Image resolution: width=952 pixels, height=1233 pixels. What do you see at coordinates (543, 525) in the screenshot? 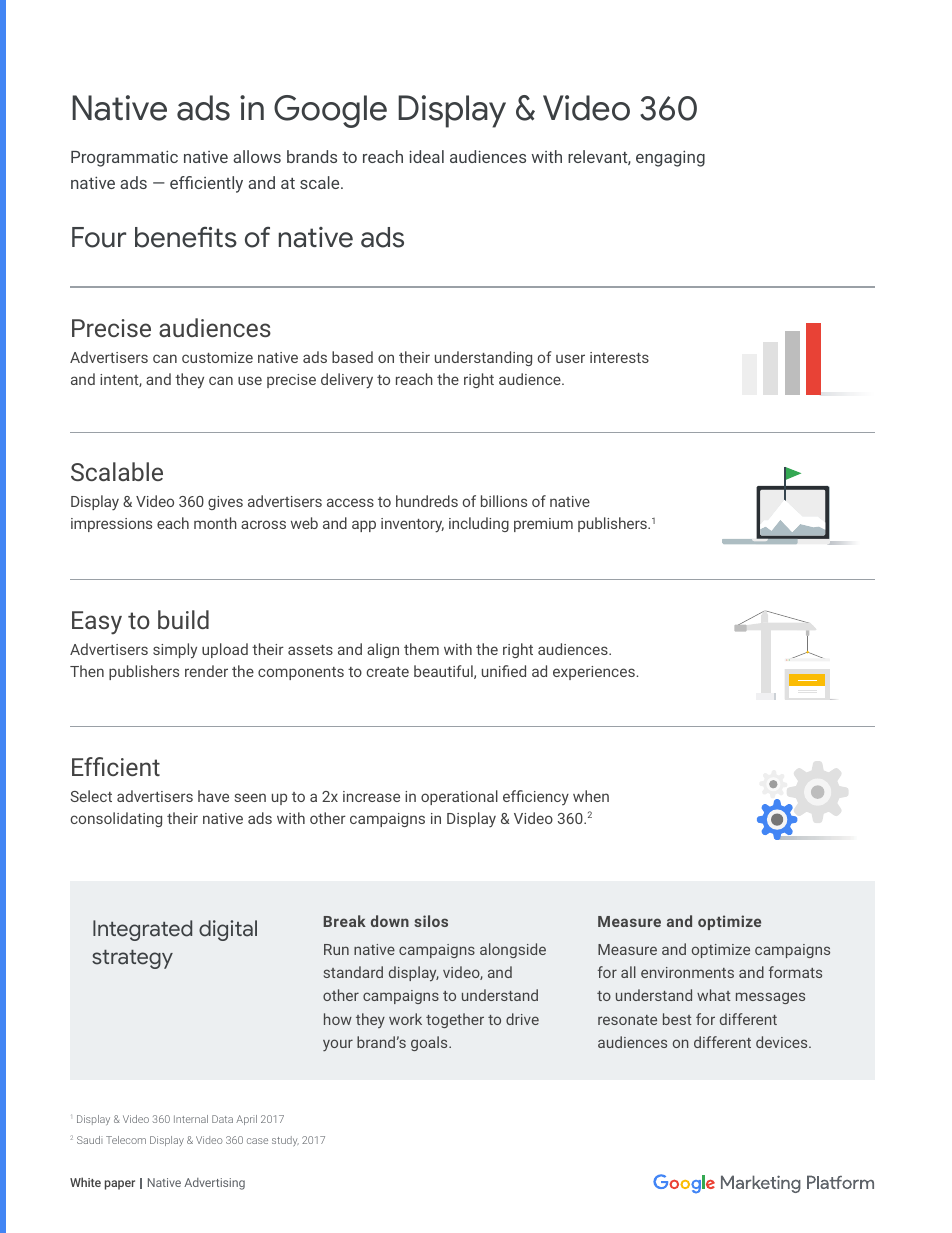
I see `premium` at bounding box center [543, 525].
